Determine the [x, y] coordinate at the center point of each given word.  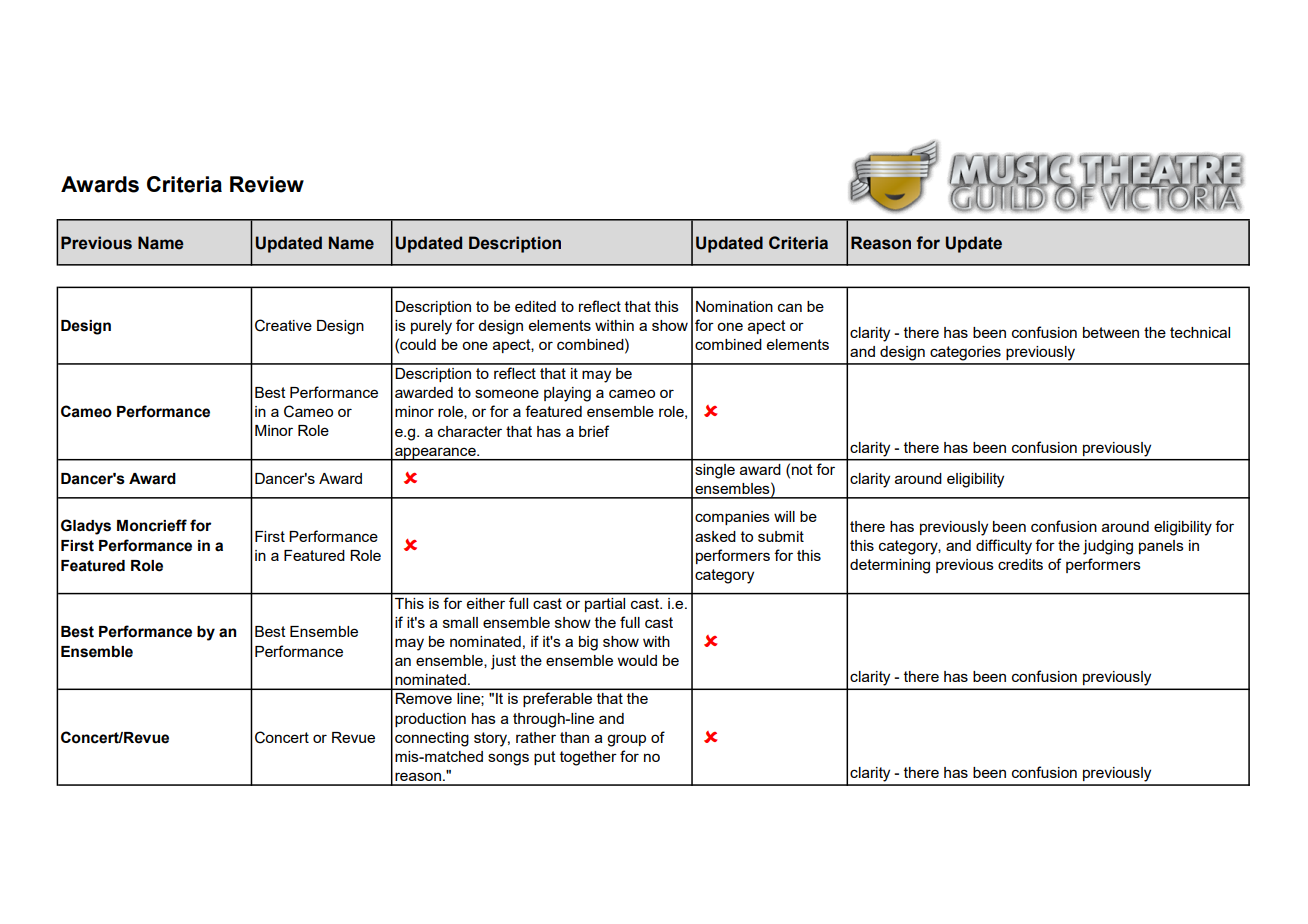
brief [594, 431]
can [790, 307]
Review [267, 184]
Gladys [86, 527]
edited [535, 306]
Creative [283, 325]
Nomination [734, 306]
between [1111, 332]
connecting [432, 739]
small [460, 622]
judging [1108, 547]
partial [605, 605]
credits [1020, 564]
